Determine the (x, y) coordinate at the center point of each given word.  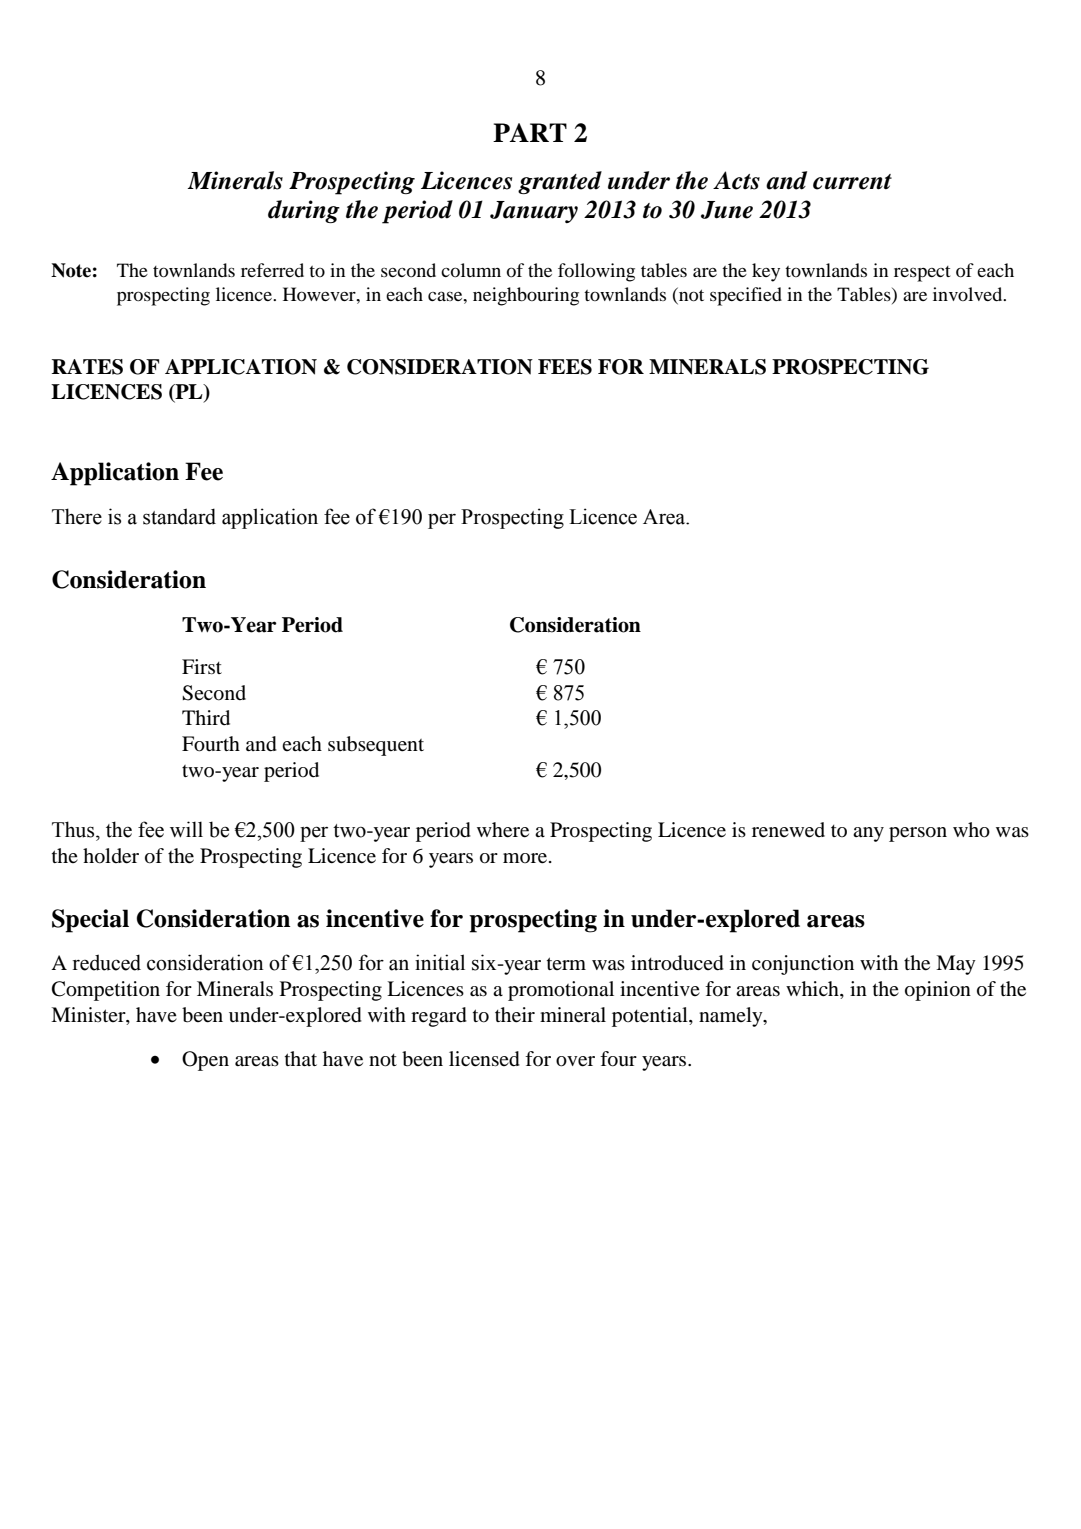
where (503, 830)
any (868, 834)
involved (969, 294)
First (202, 666)
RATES (87, 367)
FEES (565, 367)
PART (530, 132)
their (515, 1015)
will (186, 829)
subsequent (376, 746)
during (304, 211)
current (852, 182)
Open (205, 1061)
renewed (788, 830)
